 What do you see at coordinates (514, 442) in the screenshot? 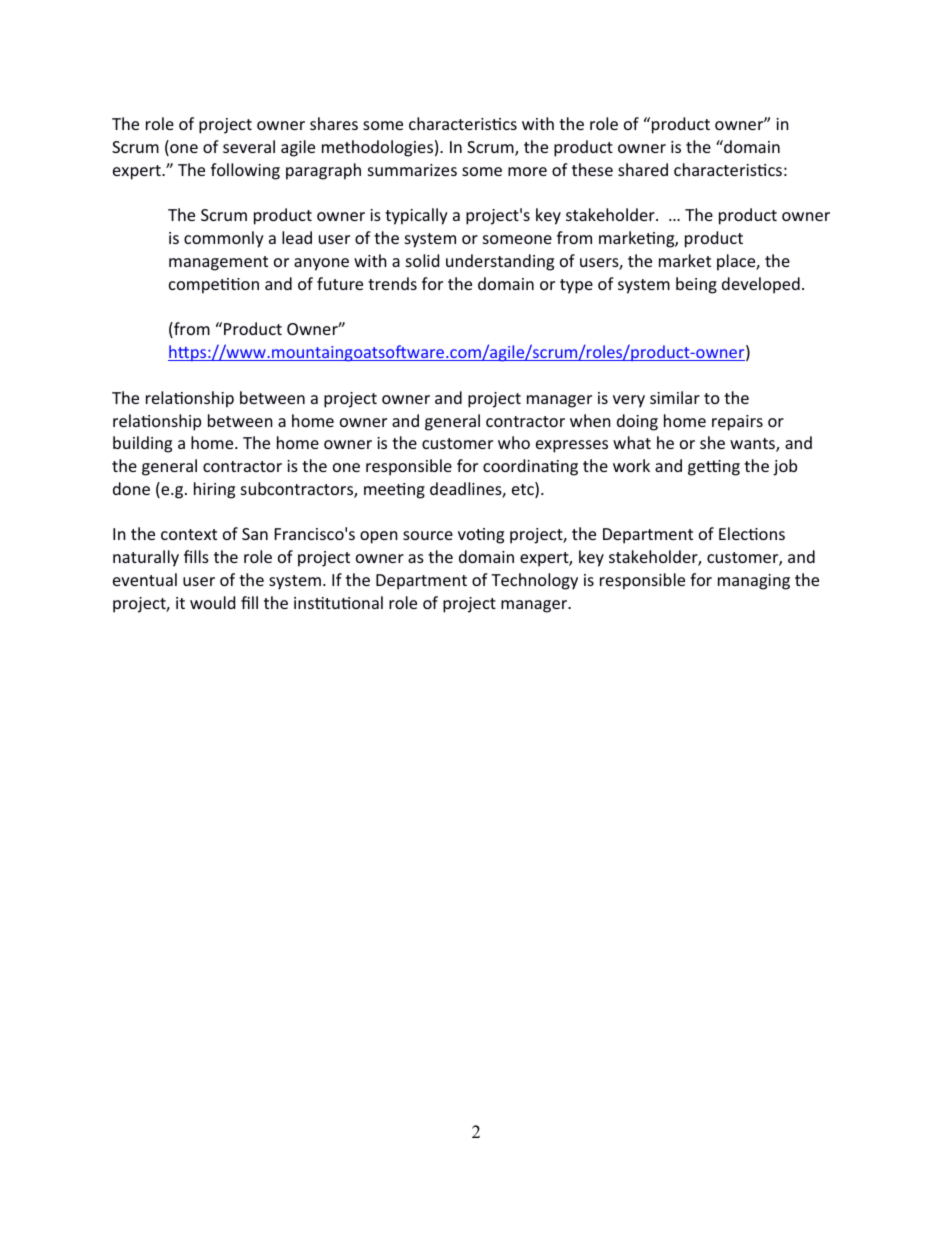
I see `who` at bounding box center [514, 442].
